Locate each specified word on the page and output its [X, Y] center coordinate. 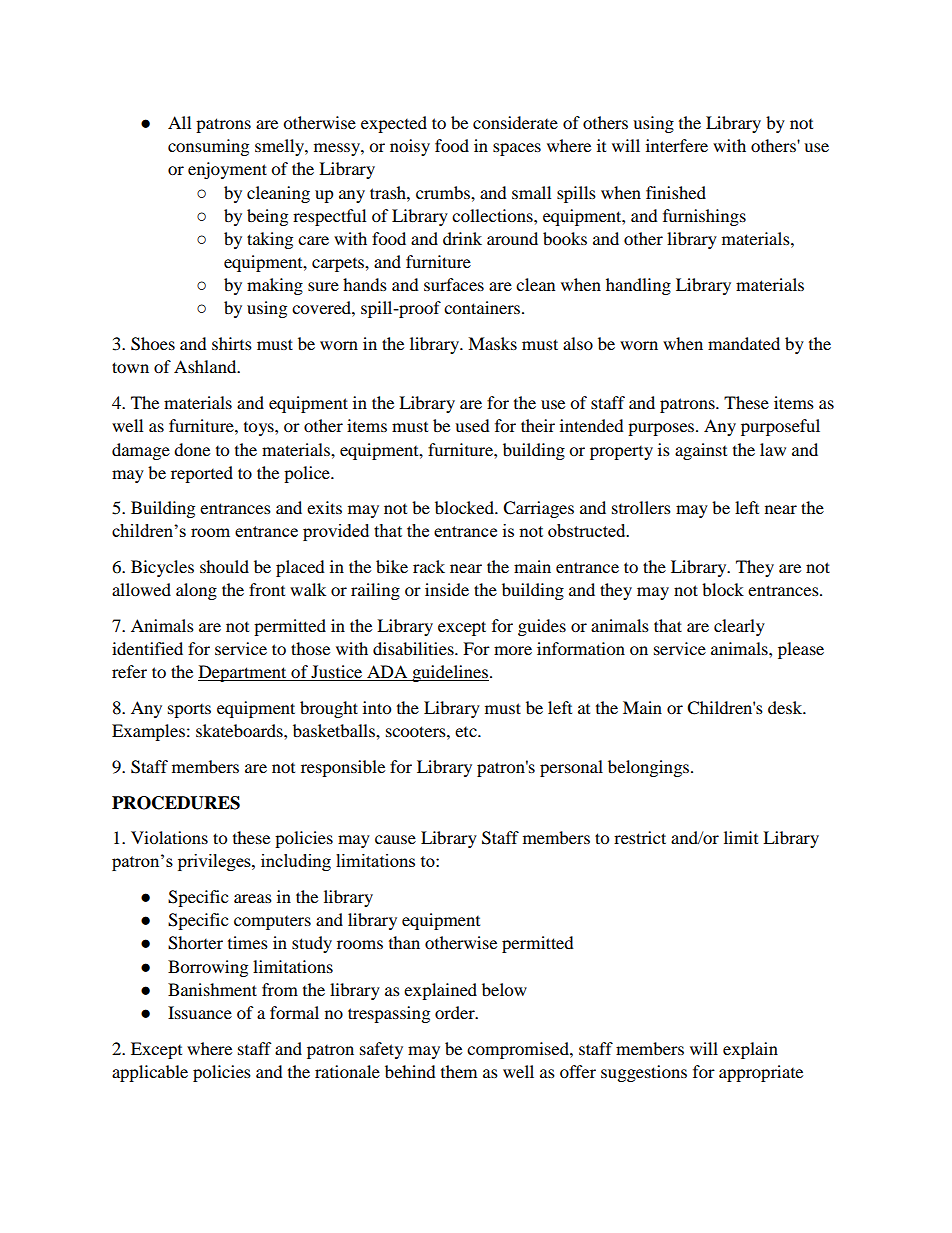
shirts [232, 343]
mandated [744, 343]
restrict [640, 837]
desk [786, 707]
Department [243, 673]
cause [395, 839]
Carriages [538, 509]
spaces [517, 149]
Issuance [200, 1012]
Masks [492, 343]
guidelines [449, 673]
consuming [208, 147]
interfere [677, 145]
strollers [641, 507]
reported [202, 474]
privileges [215, 862]
